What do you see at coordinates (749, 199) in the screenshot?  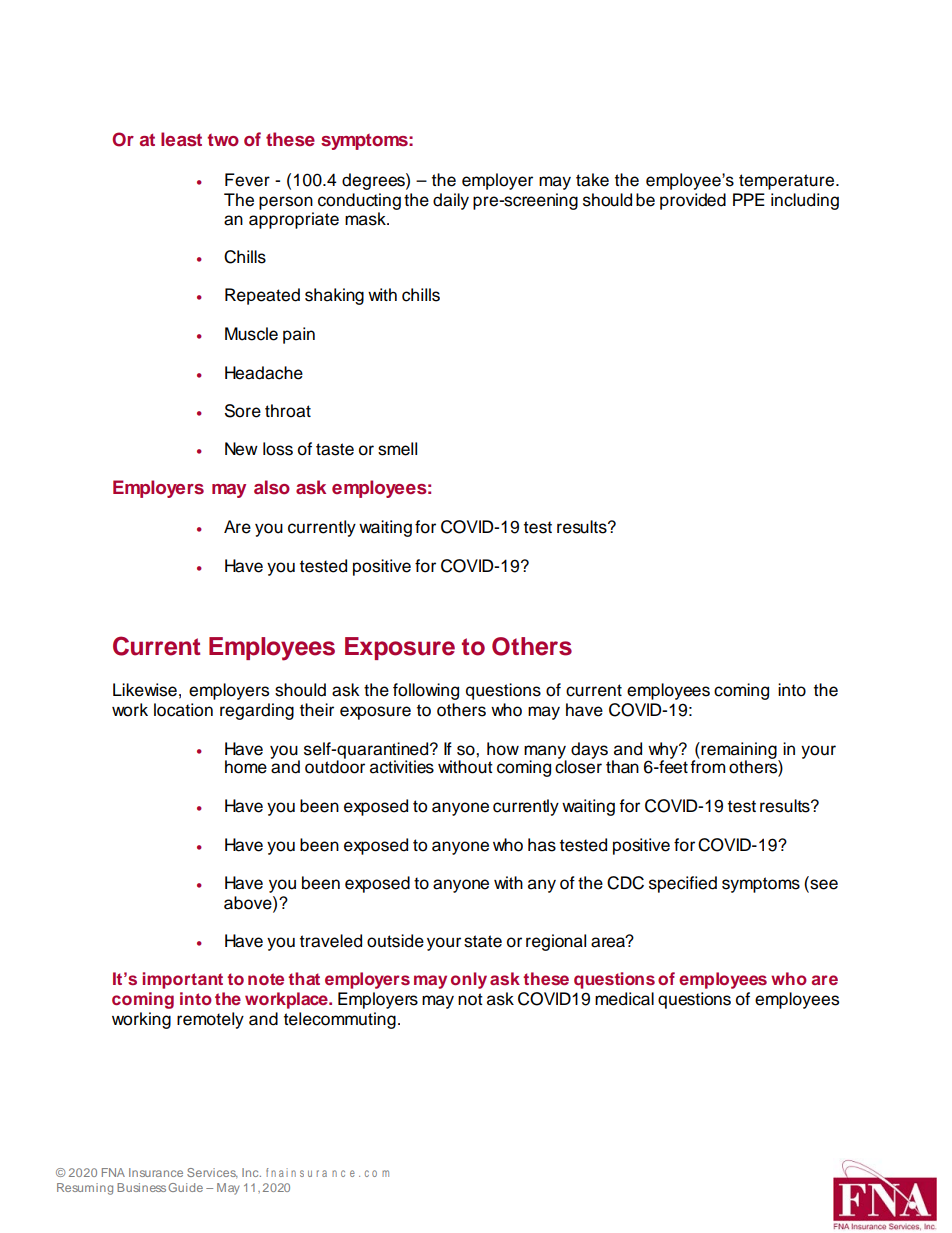 I see `PPE` at bounding box center [749, 199].
